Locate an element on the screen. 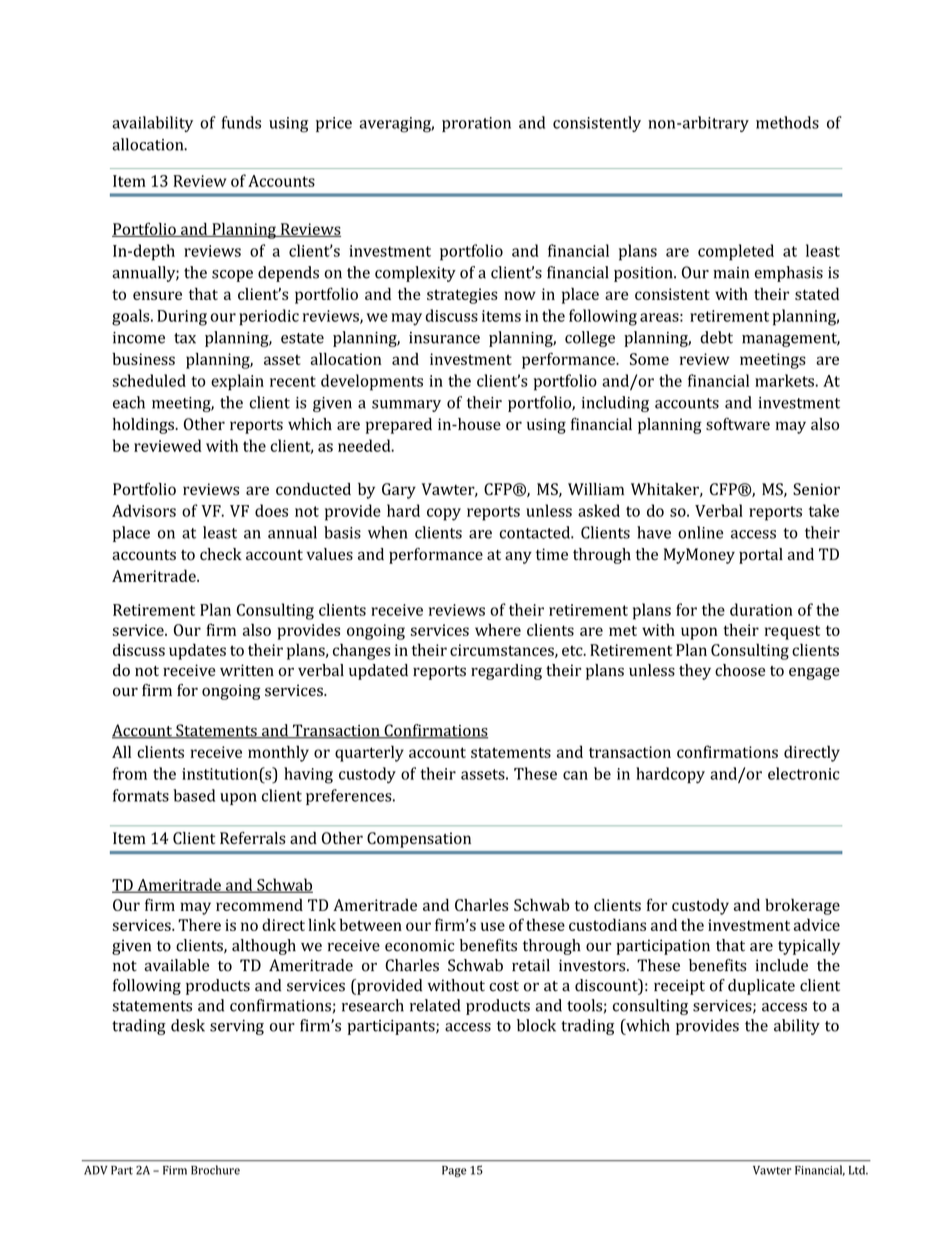  electronic is located at coordinates (804, 773).
